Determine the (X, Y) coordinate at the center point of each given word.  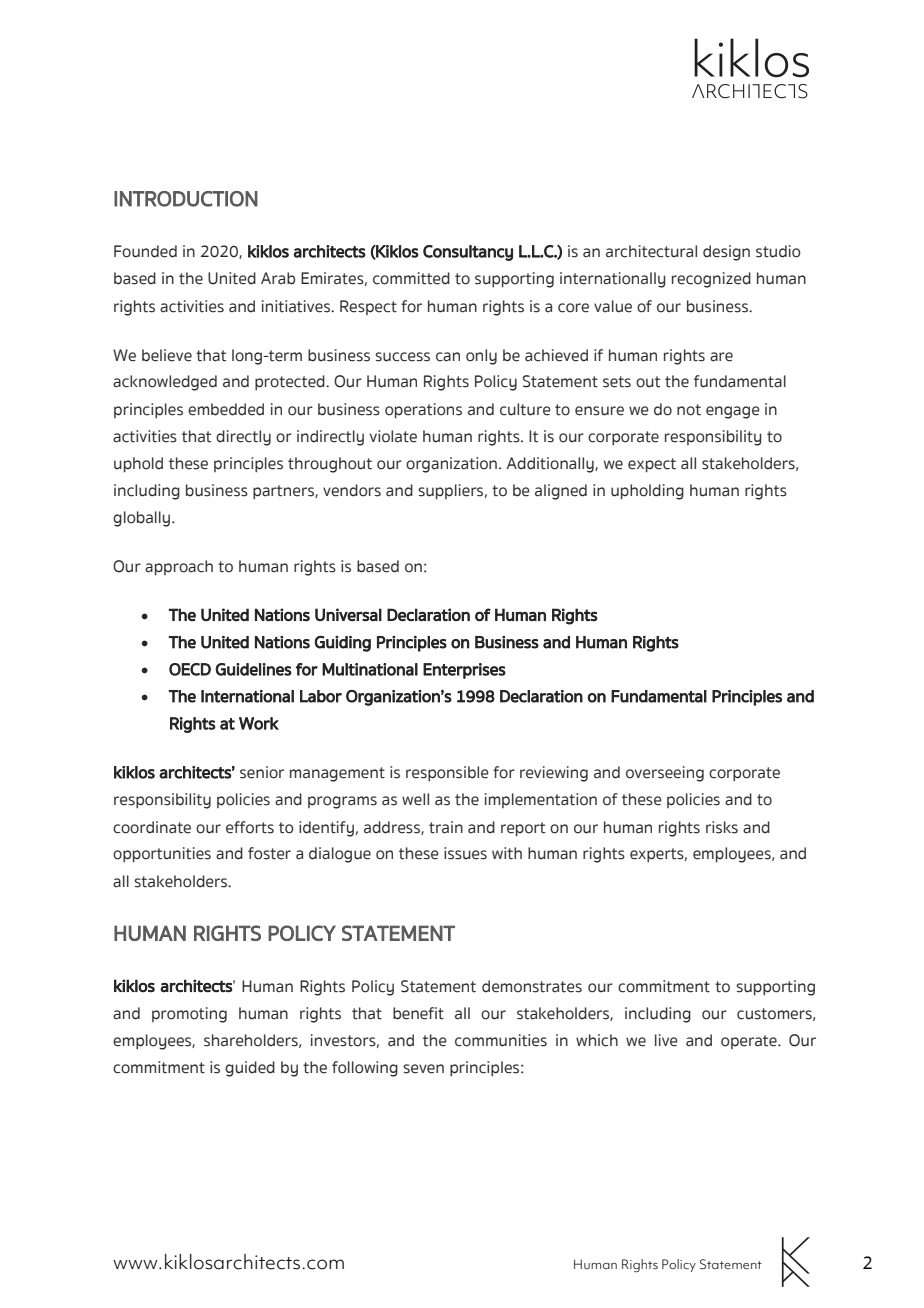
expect (652, 465)
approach (179, 567)
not (689, 410)
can (448, 357)
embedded (226, 409)
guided (250, 1069)
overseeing (665, 774)
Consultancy (468, 253)
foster (269, 853)
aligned (561, 492)
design (726, 253)
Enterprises (464, 671)
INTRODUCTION (186, 199)
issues (465, 853)
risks (722, 827)
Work (259, 723)
